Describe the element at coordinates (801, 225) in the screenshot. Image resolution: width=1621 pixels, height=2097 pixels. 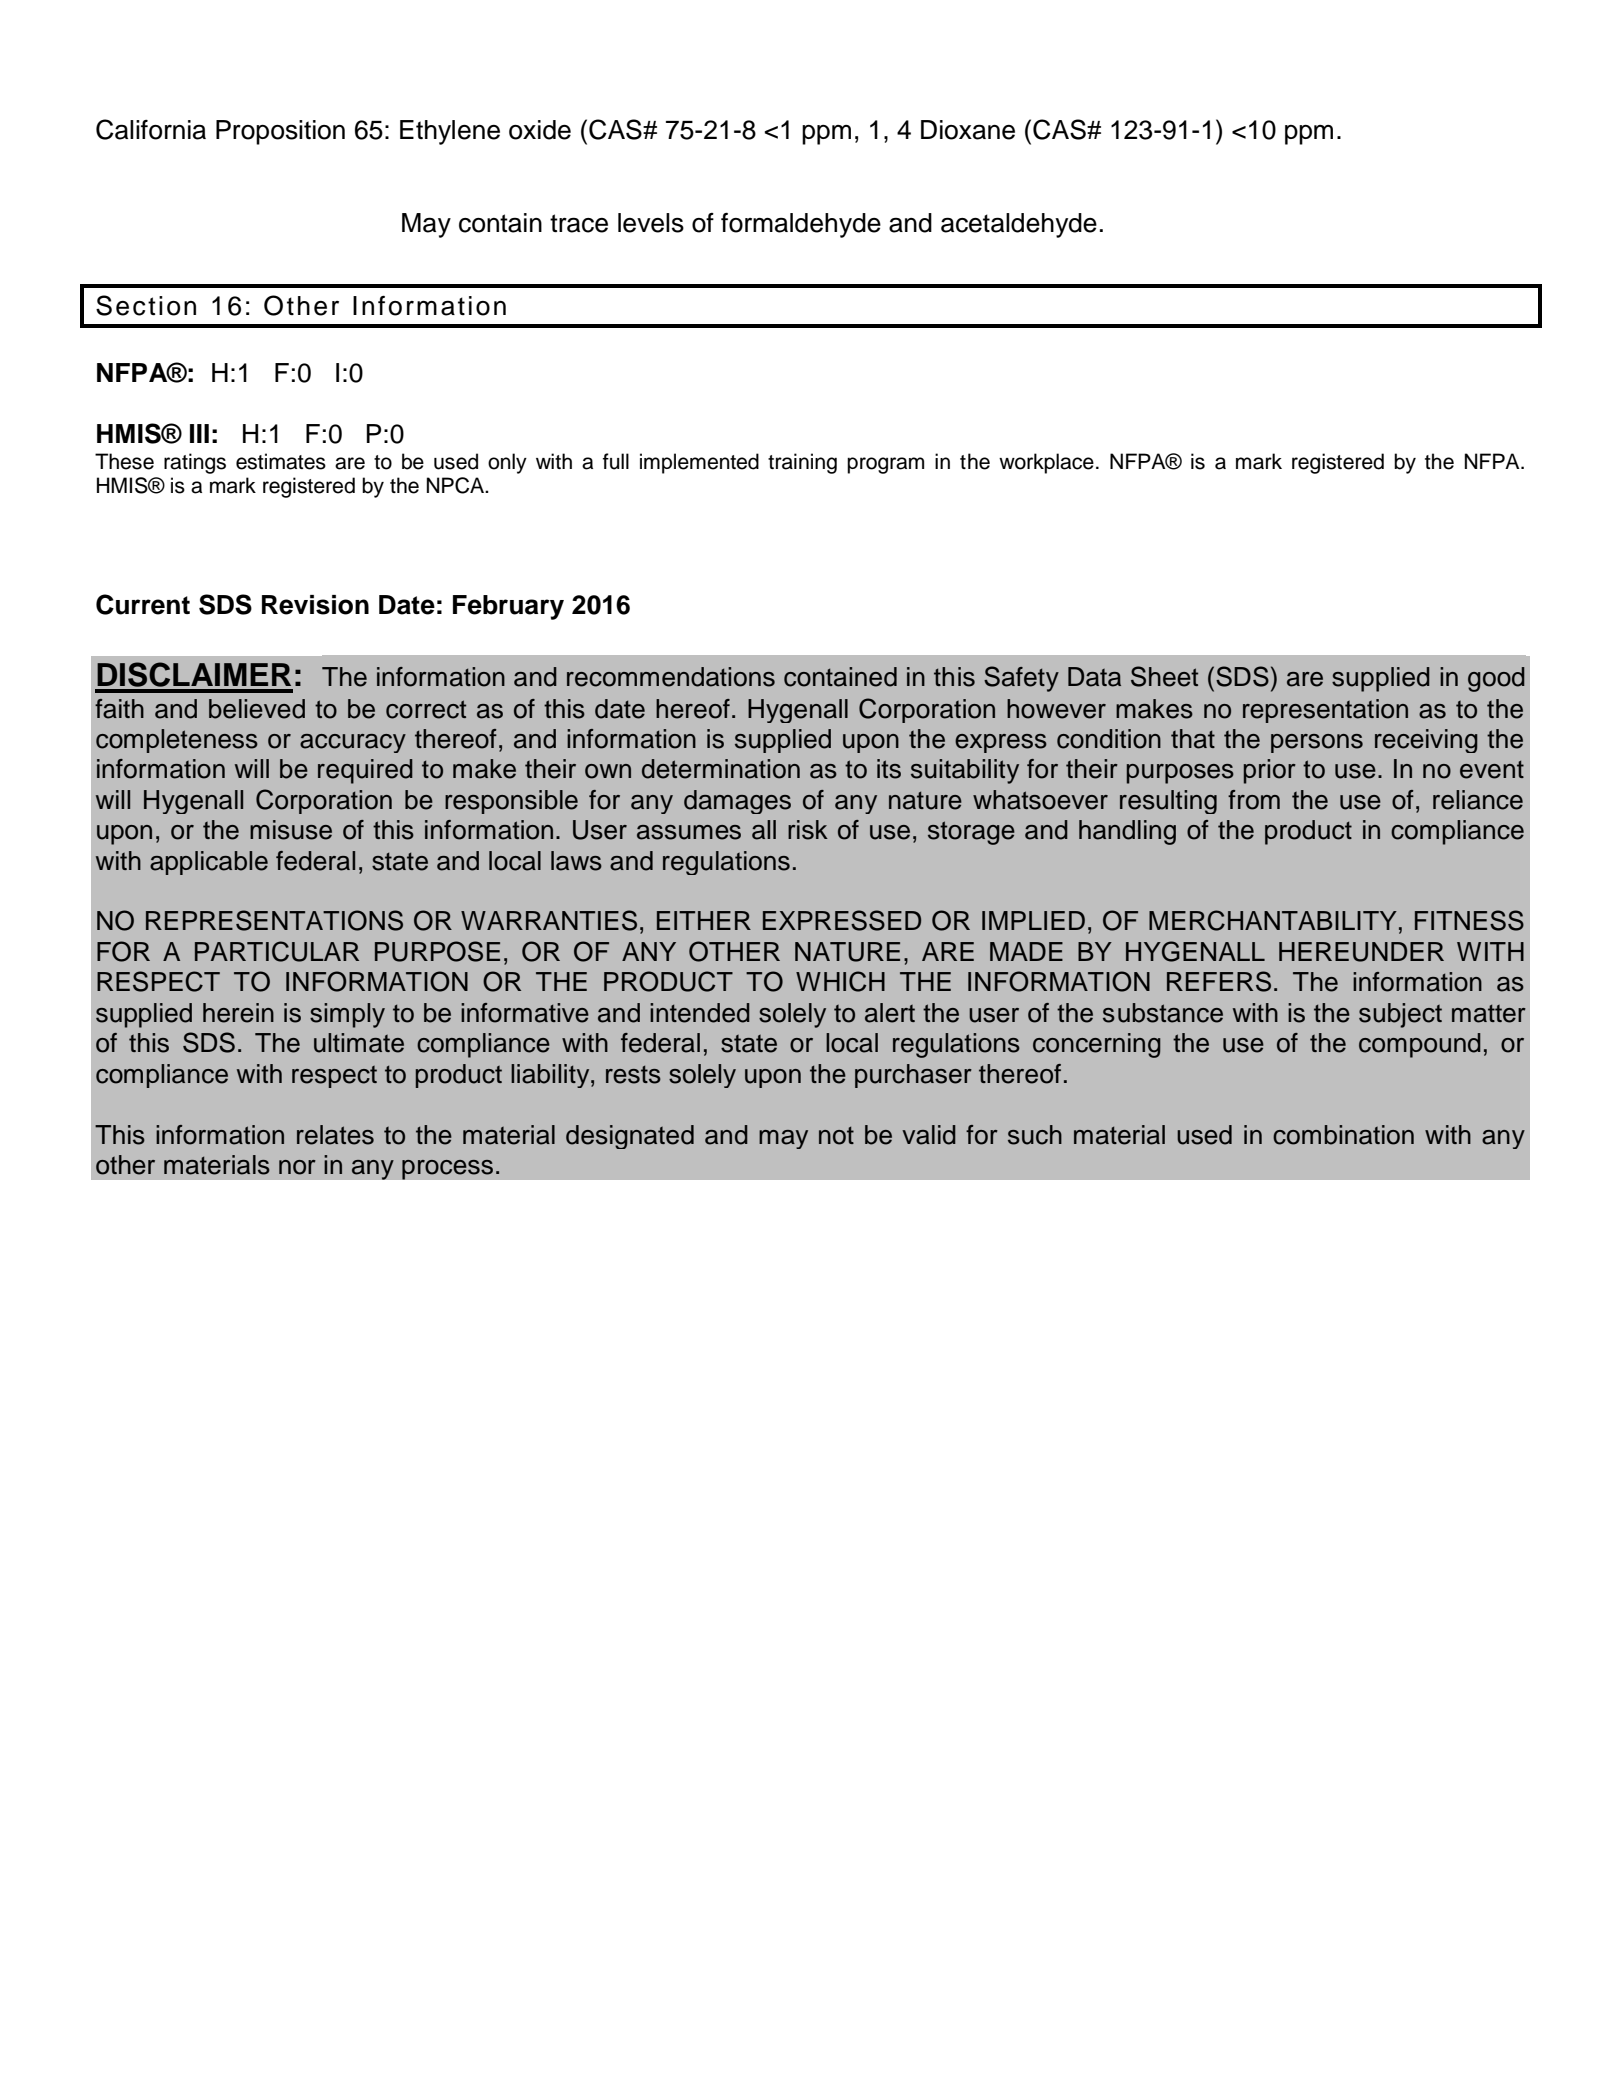
I see `formaldehyde` at that location.
